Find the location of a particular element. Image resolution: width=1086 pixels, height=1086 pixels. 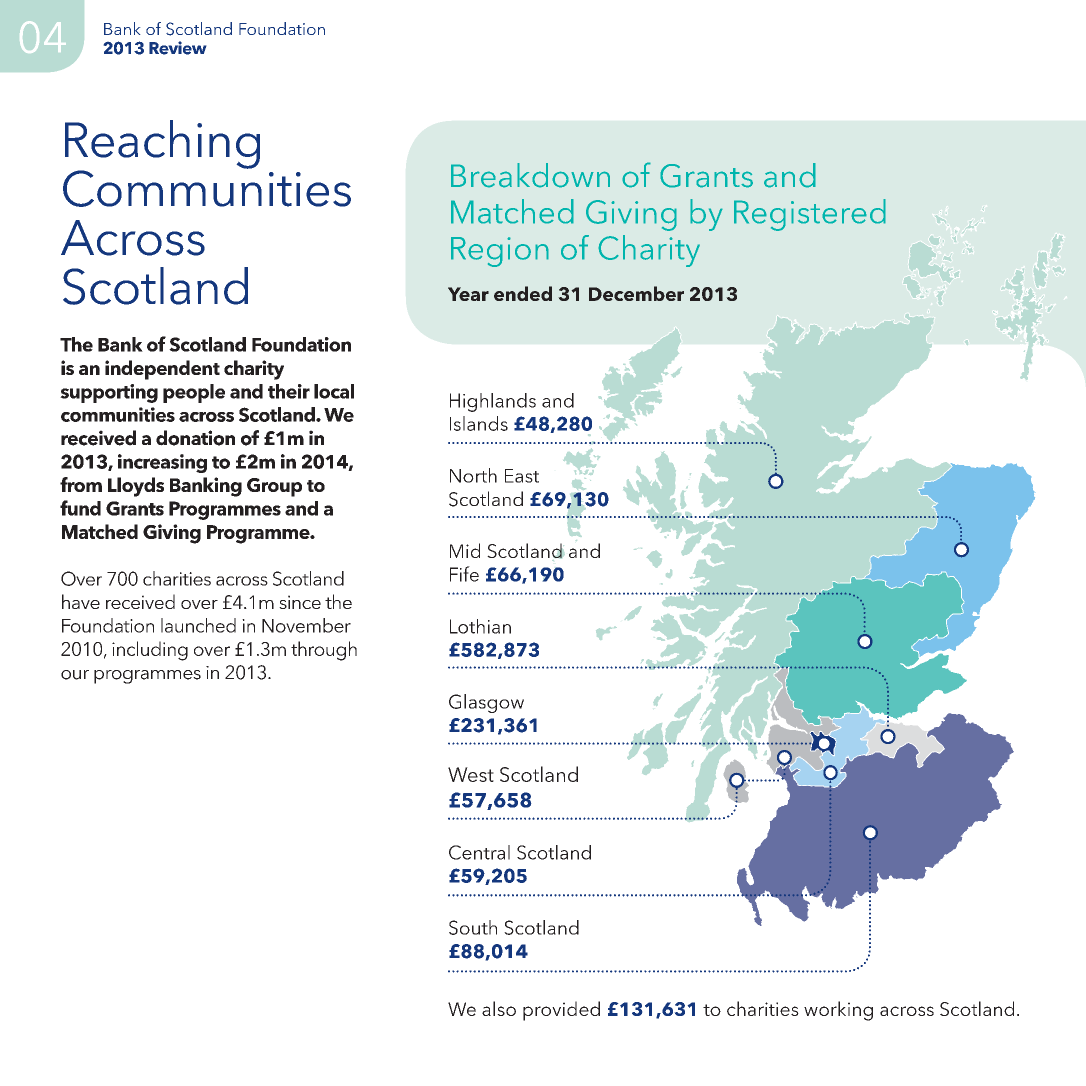

Review is located at coordinates (177, 48).
